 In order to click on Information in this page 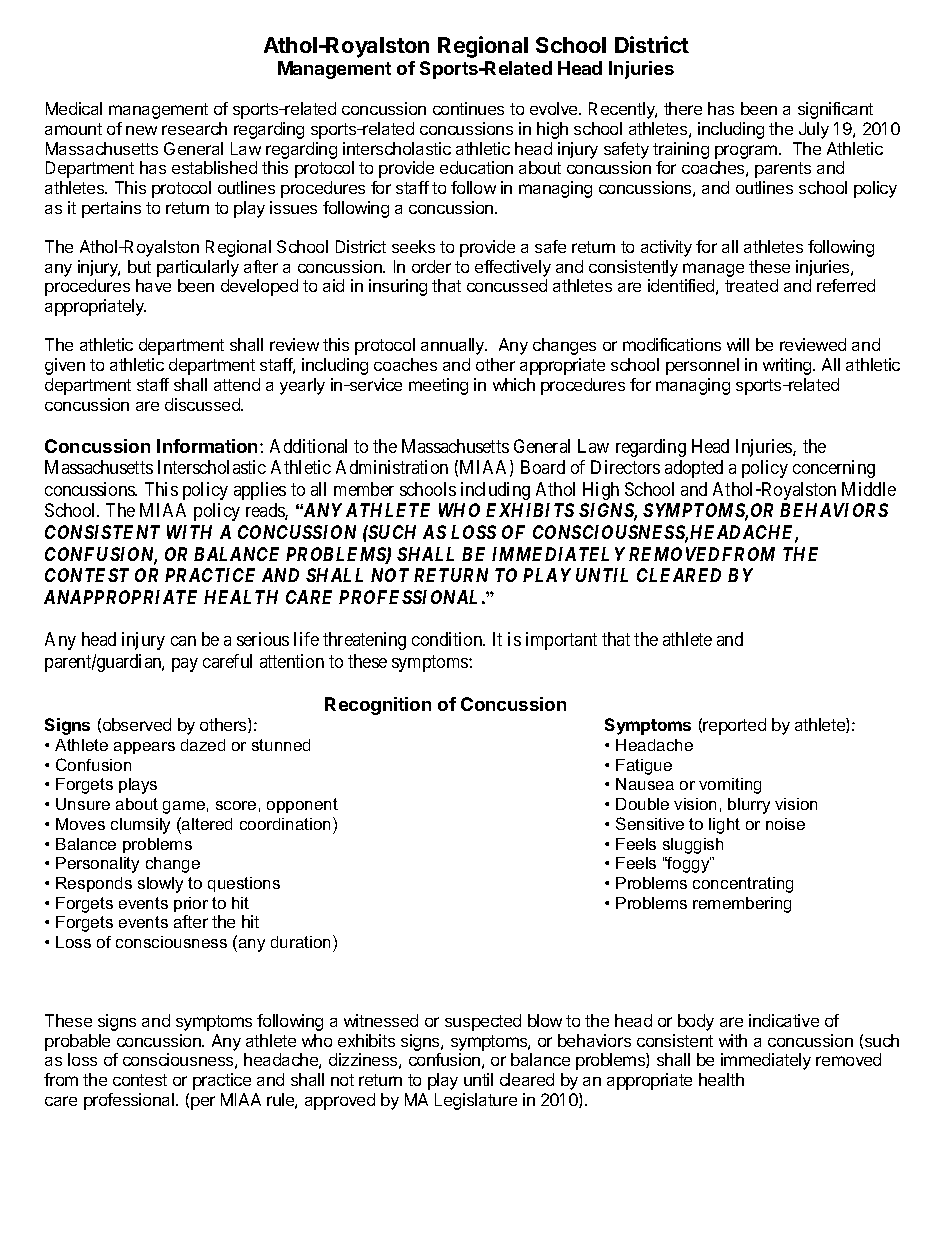, I will do `click(209, 446)`.
